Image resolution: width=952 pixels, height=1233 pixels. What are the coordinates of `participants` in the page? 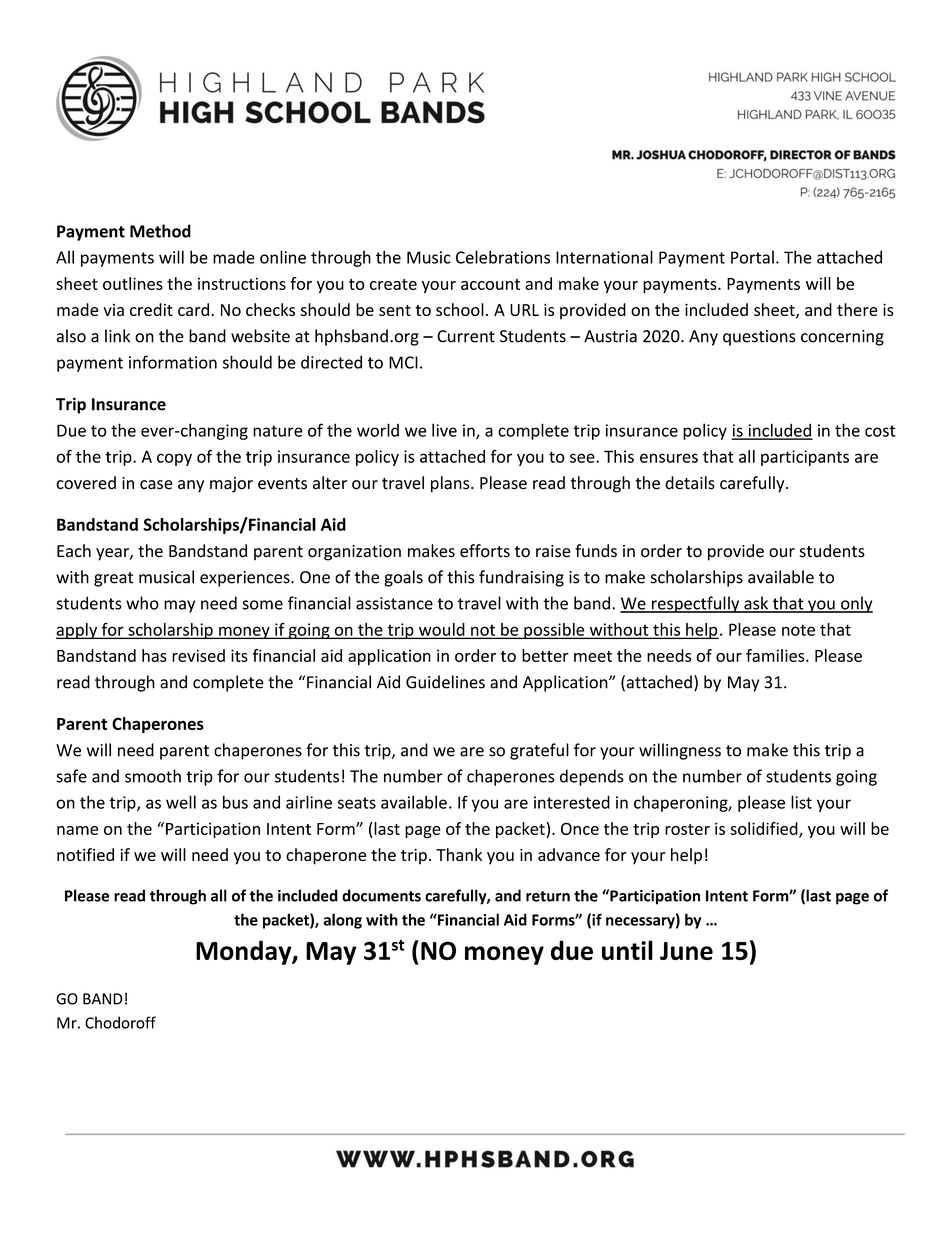 It's located at (805, 458).
